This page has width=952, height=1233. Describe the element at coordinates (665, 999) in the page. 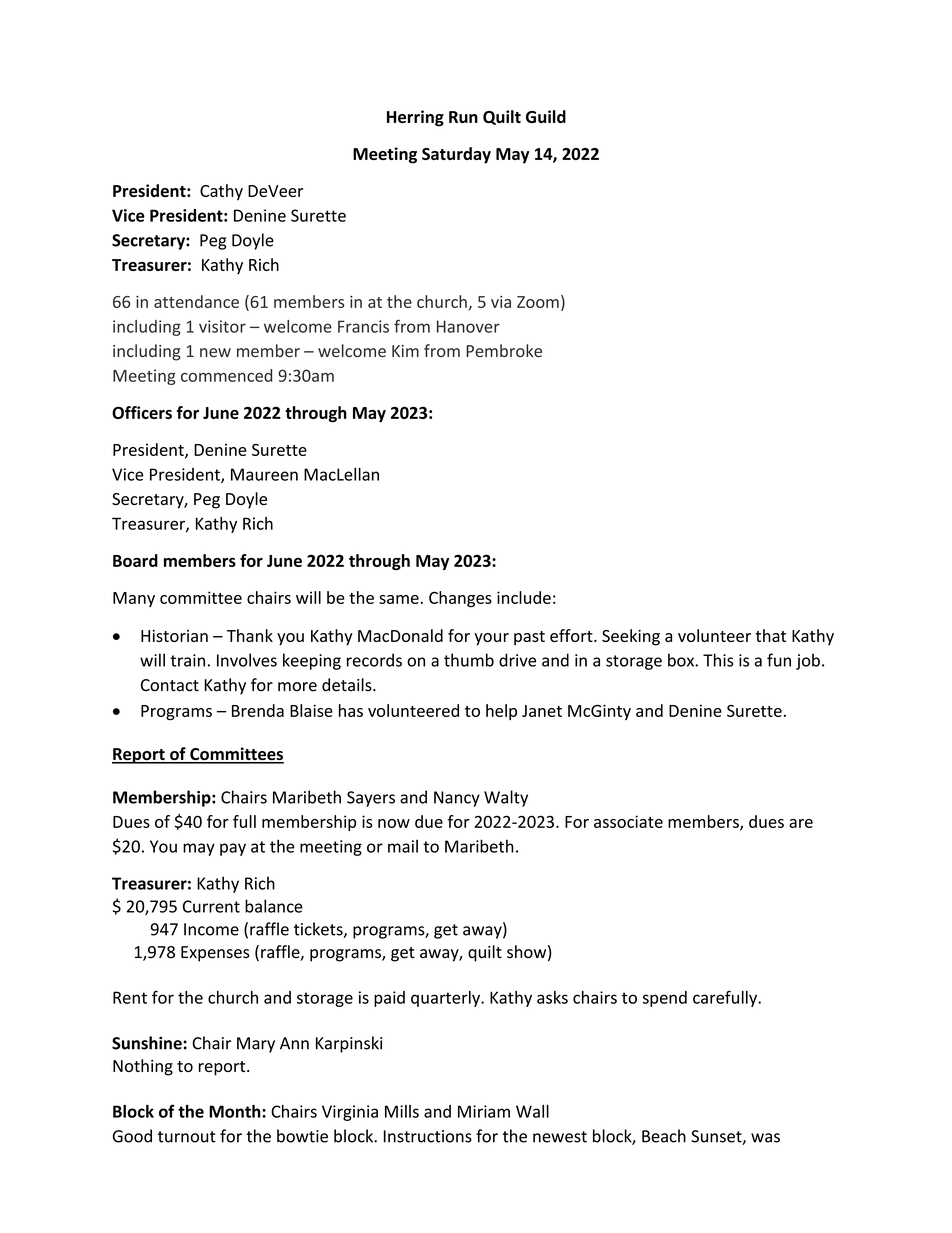

I see `spend` at that location.
